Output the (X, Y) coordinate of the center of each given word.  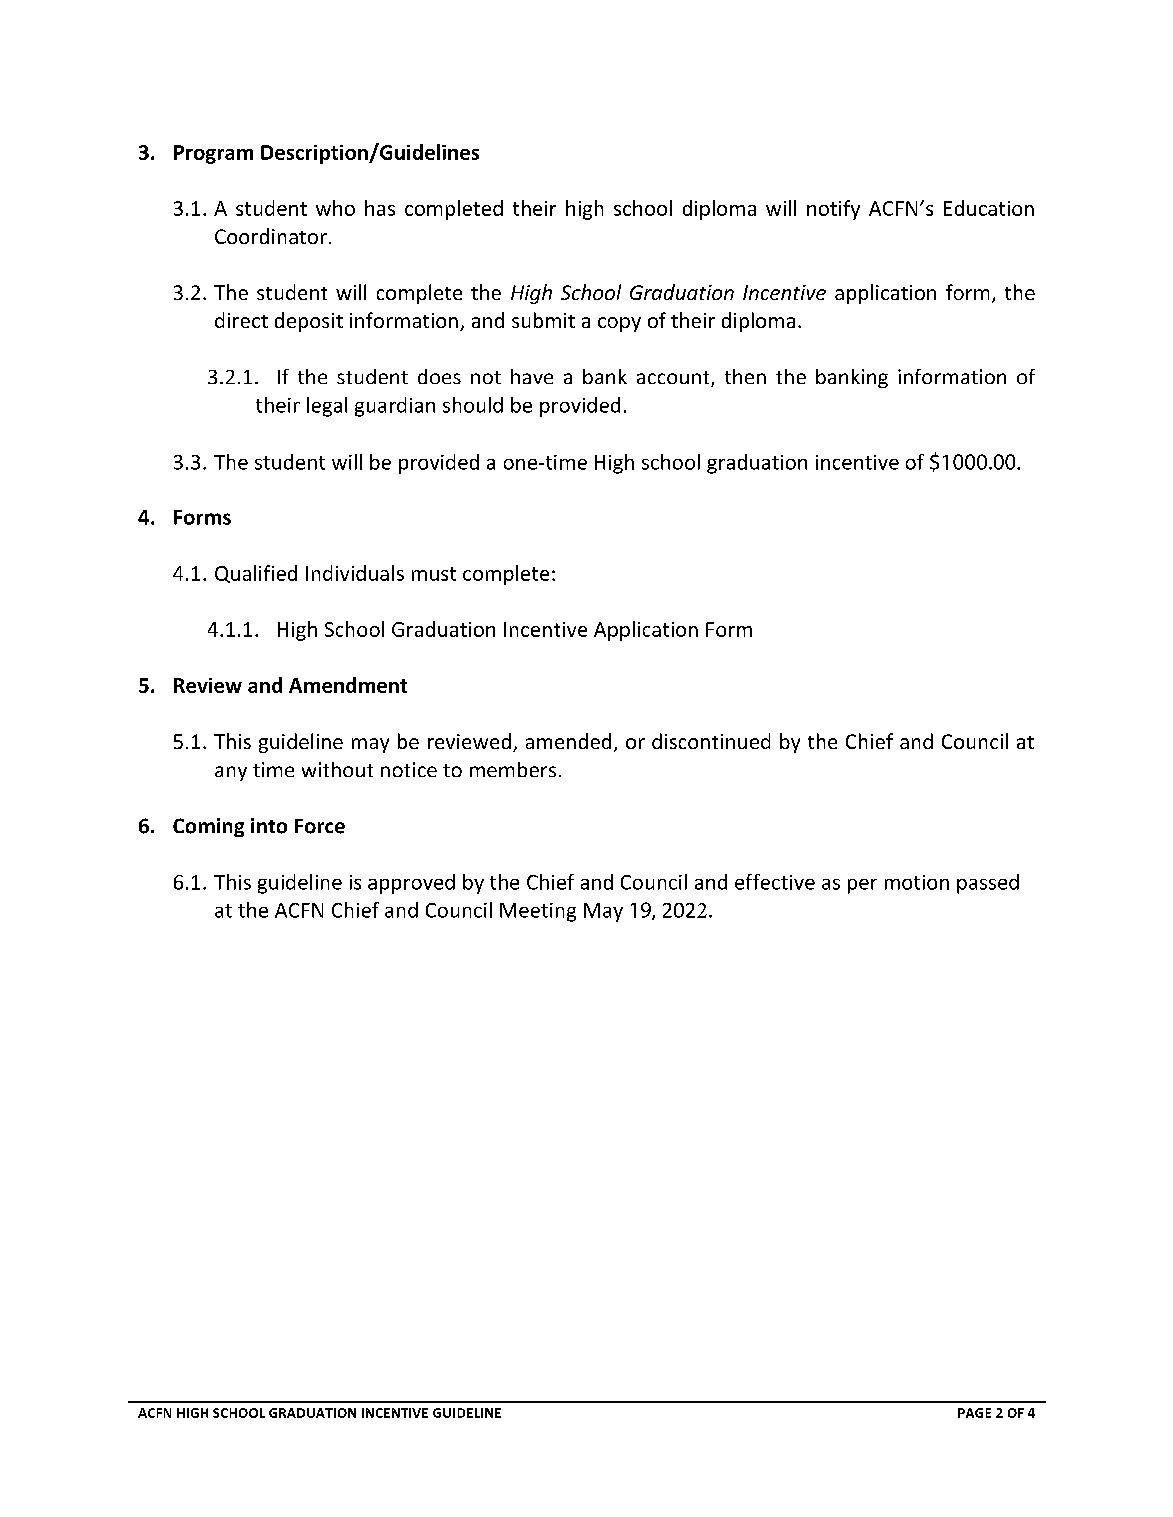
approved (411, 884)
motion (917, 882)
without (337, 769)
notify (833, 210)
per (862, 886)
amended (568, 741)
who (335, 208)
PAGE (974, 1413)
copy (619, 324)
